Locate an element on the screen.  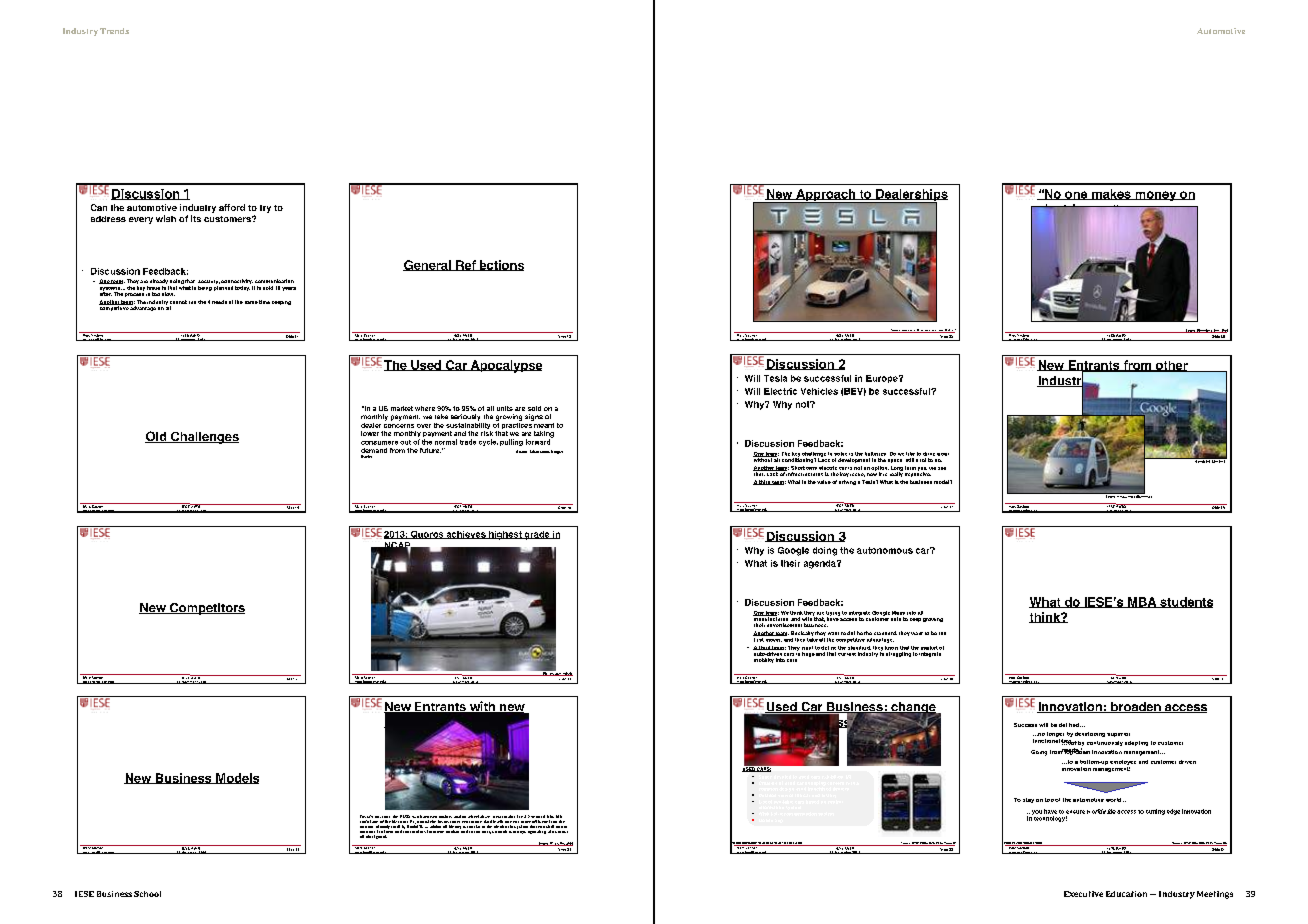
Executive is located at coordinates (1083, 894).
